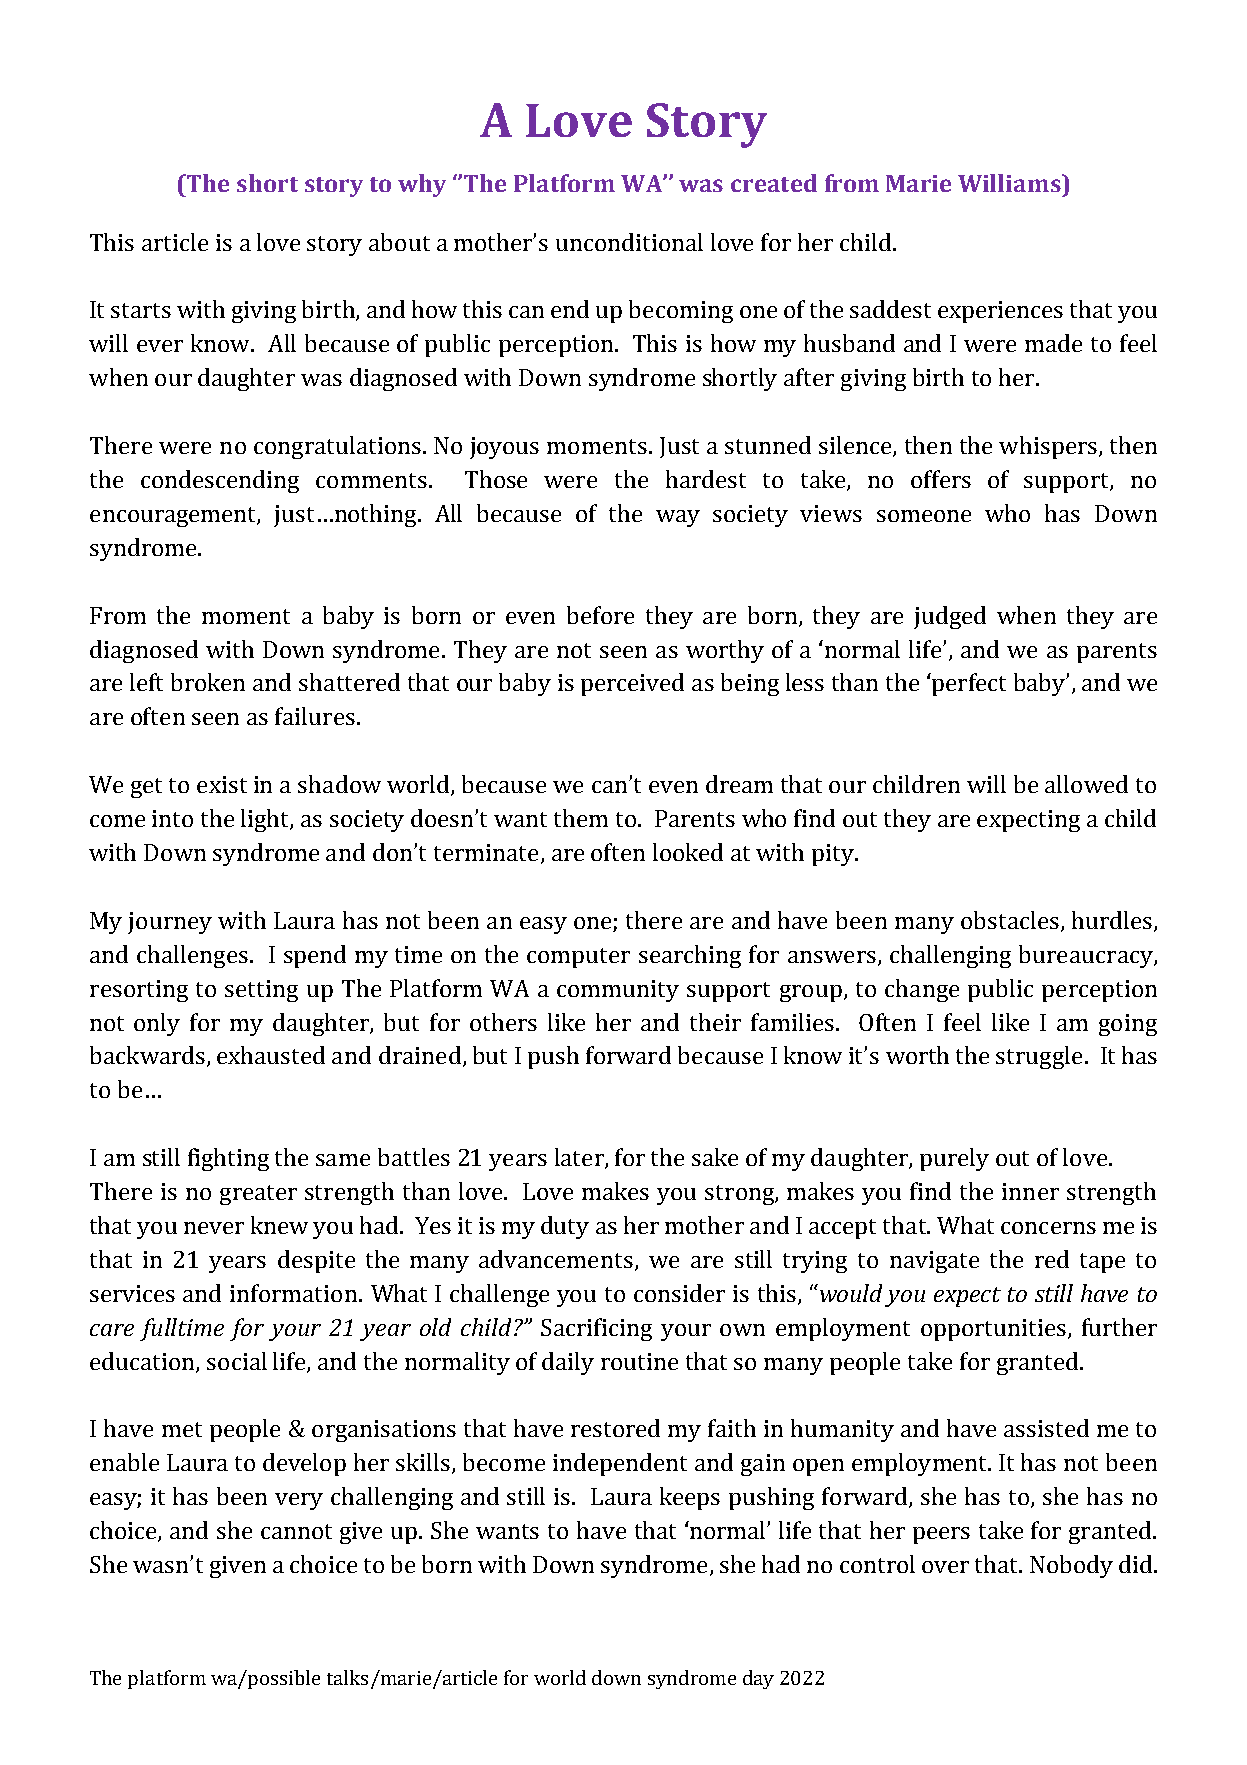 The height and width of the image is (1765, 1247). What do you see at coordinates (629, 242) in the image?
I see `unconditional` at bounding box center [629, 242].
